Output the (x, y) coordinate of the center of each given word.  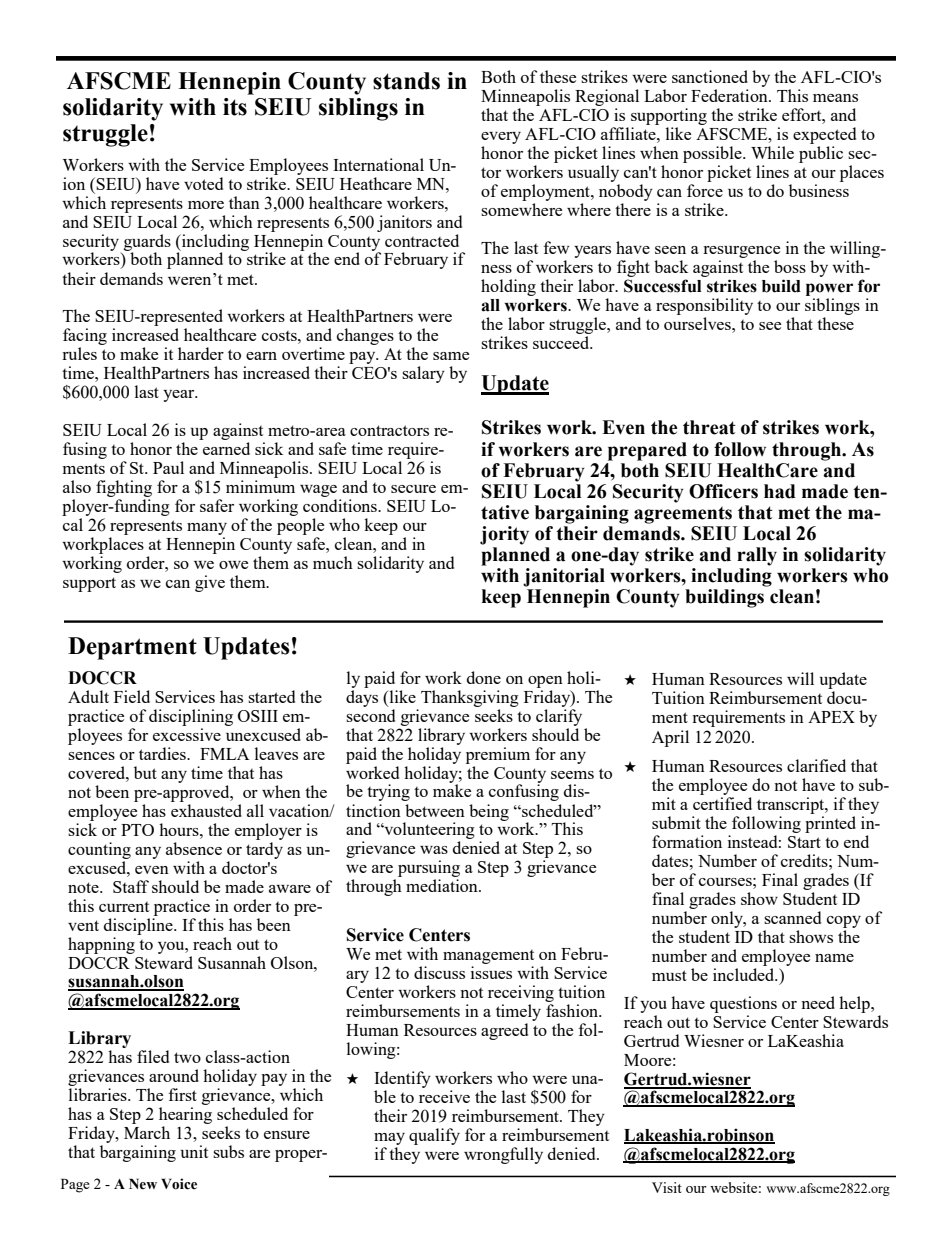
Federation (730, 95)
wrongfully (503, 1155)
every (501, 139)
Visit (667, 1187)
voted (203, 183)
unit (194, 1151)
